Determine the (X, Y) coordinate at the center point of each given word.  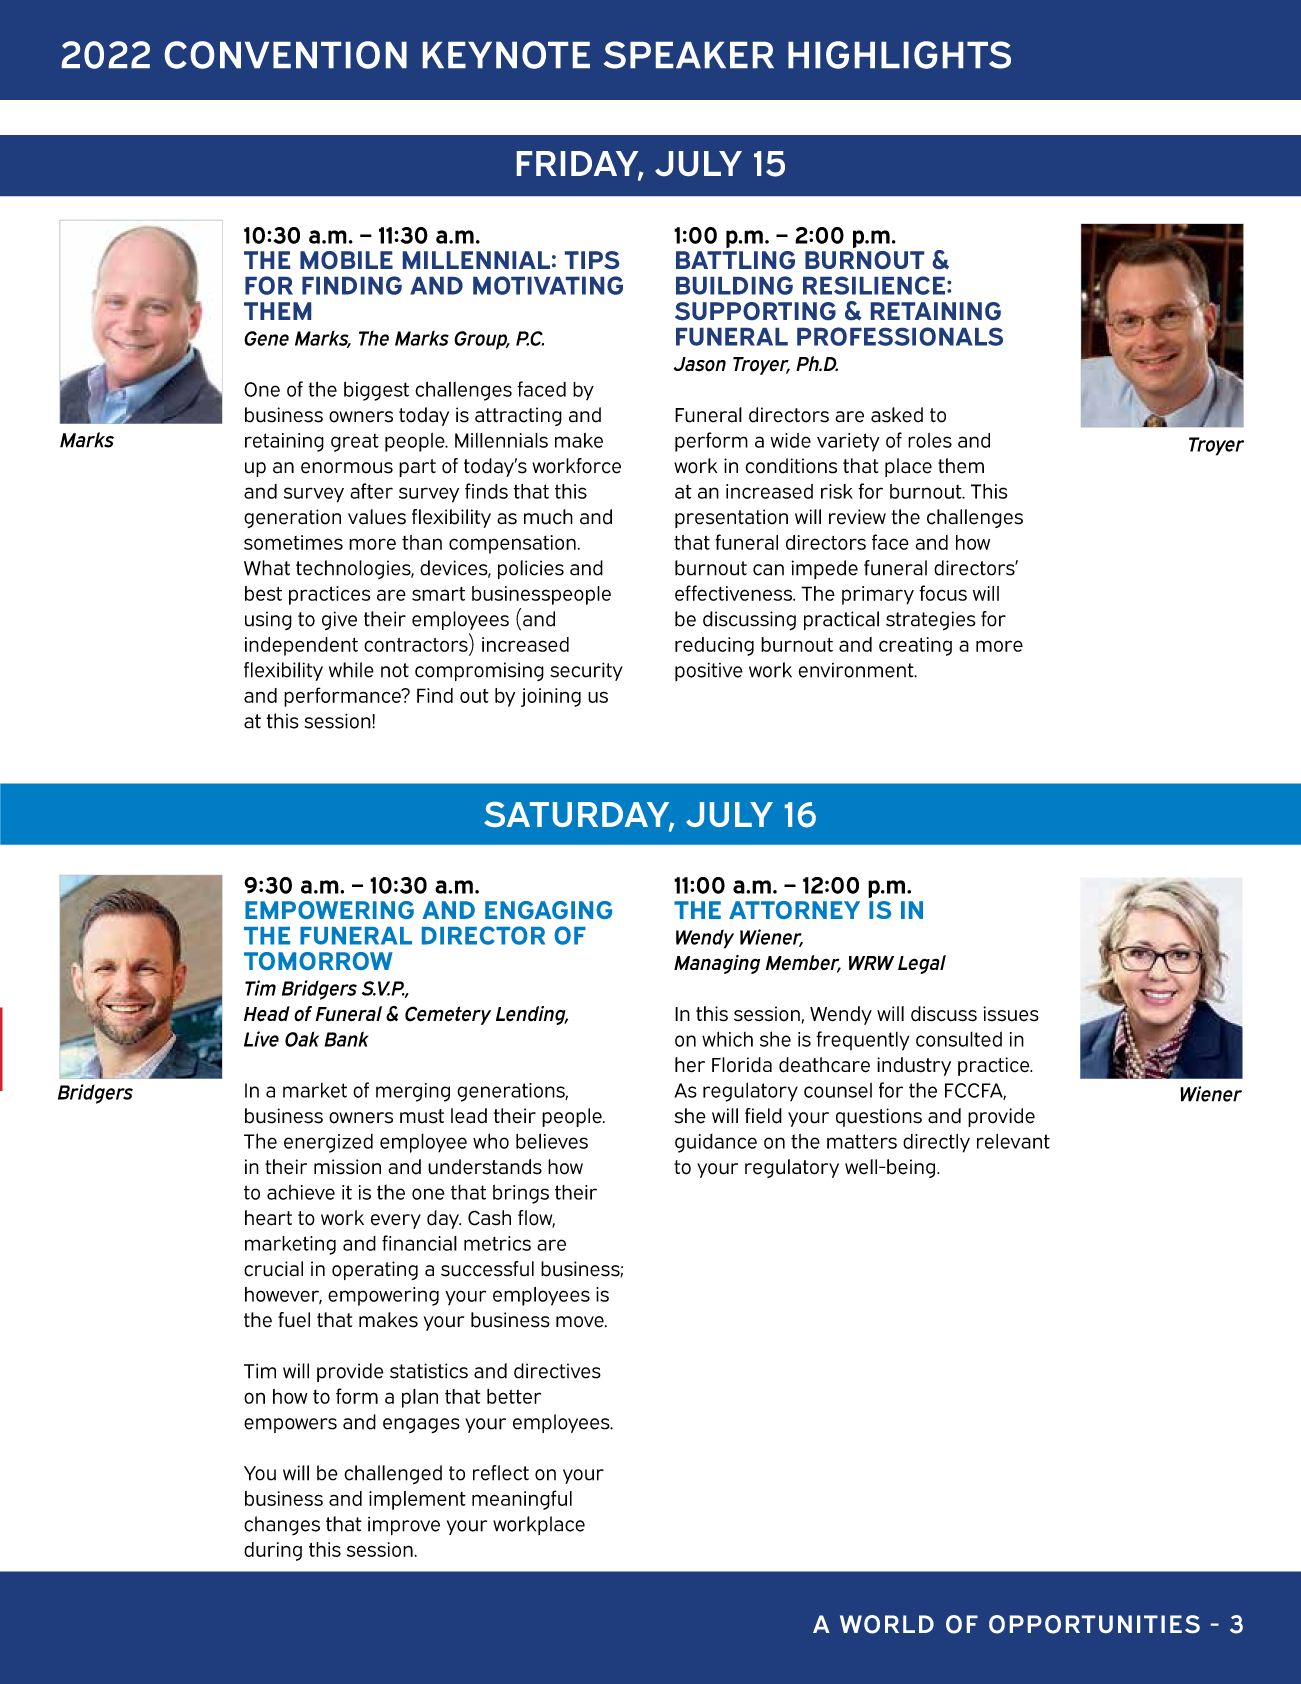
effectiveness (735, 593)
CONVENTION (286, 55)
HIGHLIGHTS (899, 55)
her (690, 1065)
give (339, 620)
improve (404, 1526)
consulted (959, 1039)
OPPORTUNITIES (1094, 1624)
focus (943, 593)
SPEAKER (689, 55)
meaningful (522, 1500)
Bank (346, 1039)
